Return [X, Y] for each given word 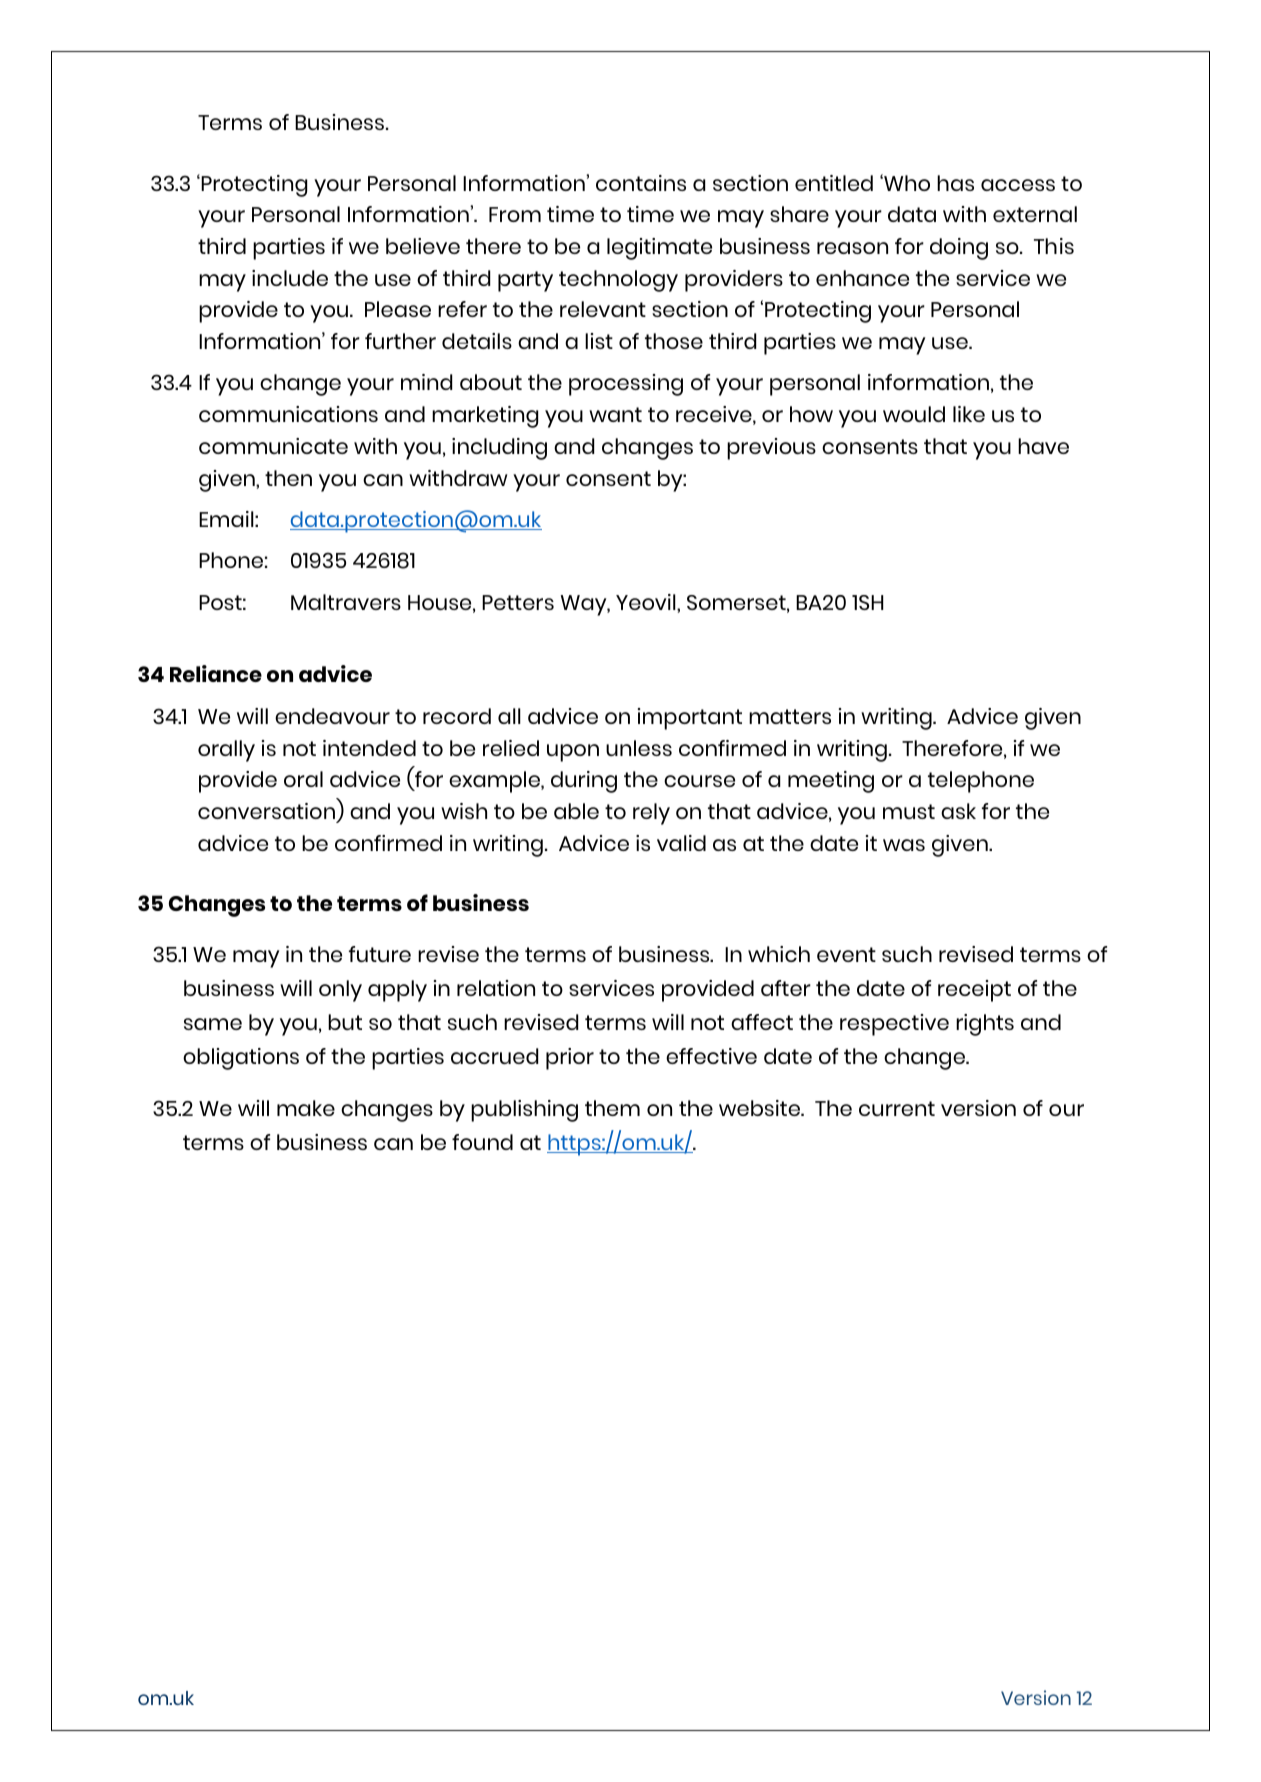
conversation [268, 812]
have [1043, 446]
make [306, 1108]
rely [651, 814]
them [612, 1108]
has [955, 183]
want [615, 414]
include [290, 278]
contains [641, 183]
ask [958, 811]
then [288, 478]
